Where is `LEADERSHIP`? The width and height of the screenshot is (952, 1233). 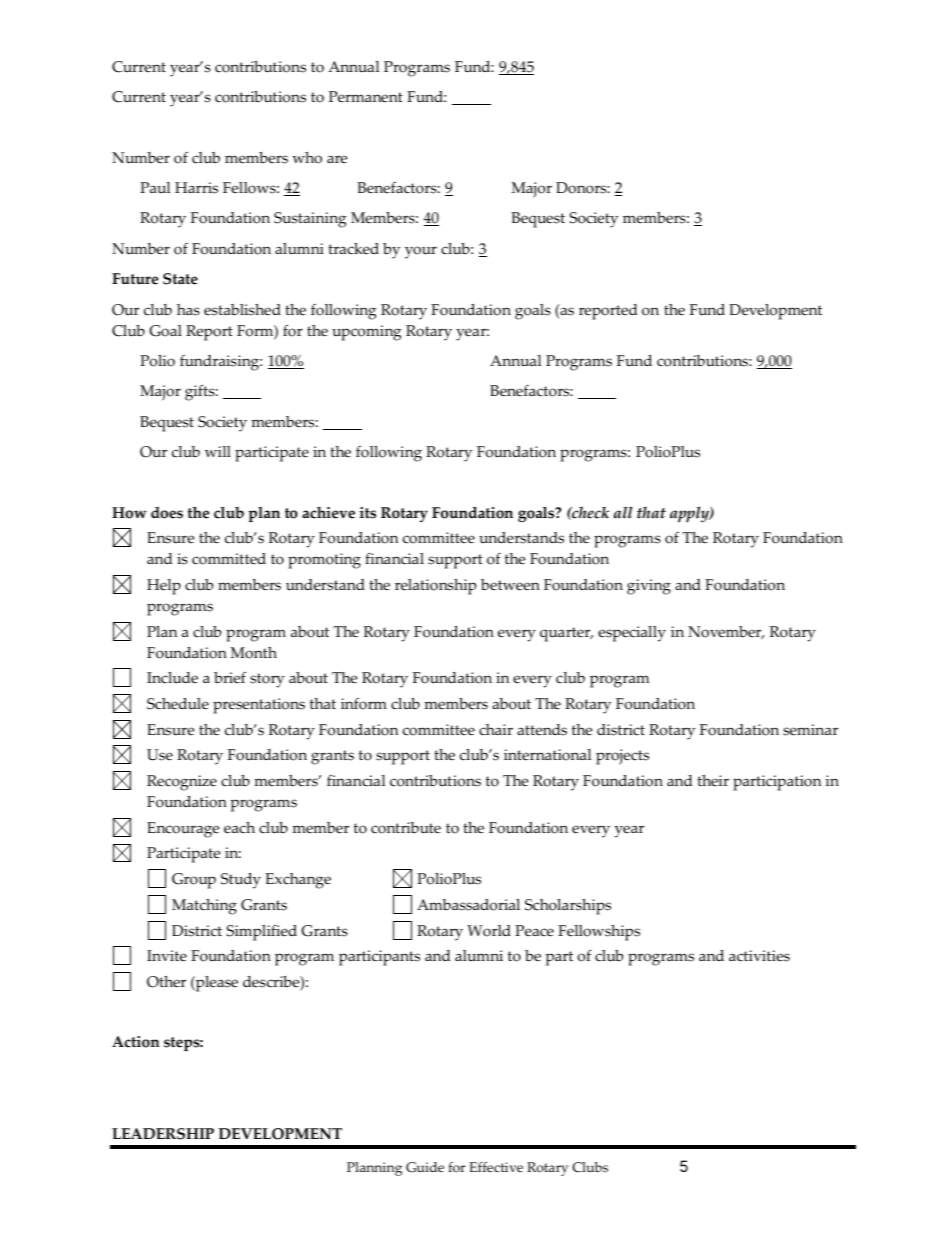 LEADERSHIP is located at coordinates (163, 1134).
